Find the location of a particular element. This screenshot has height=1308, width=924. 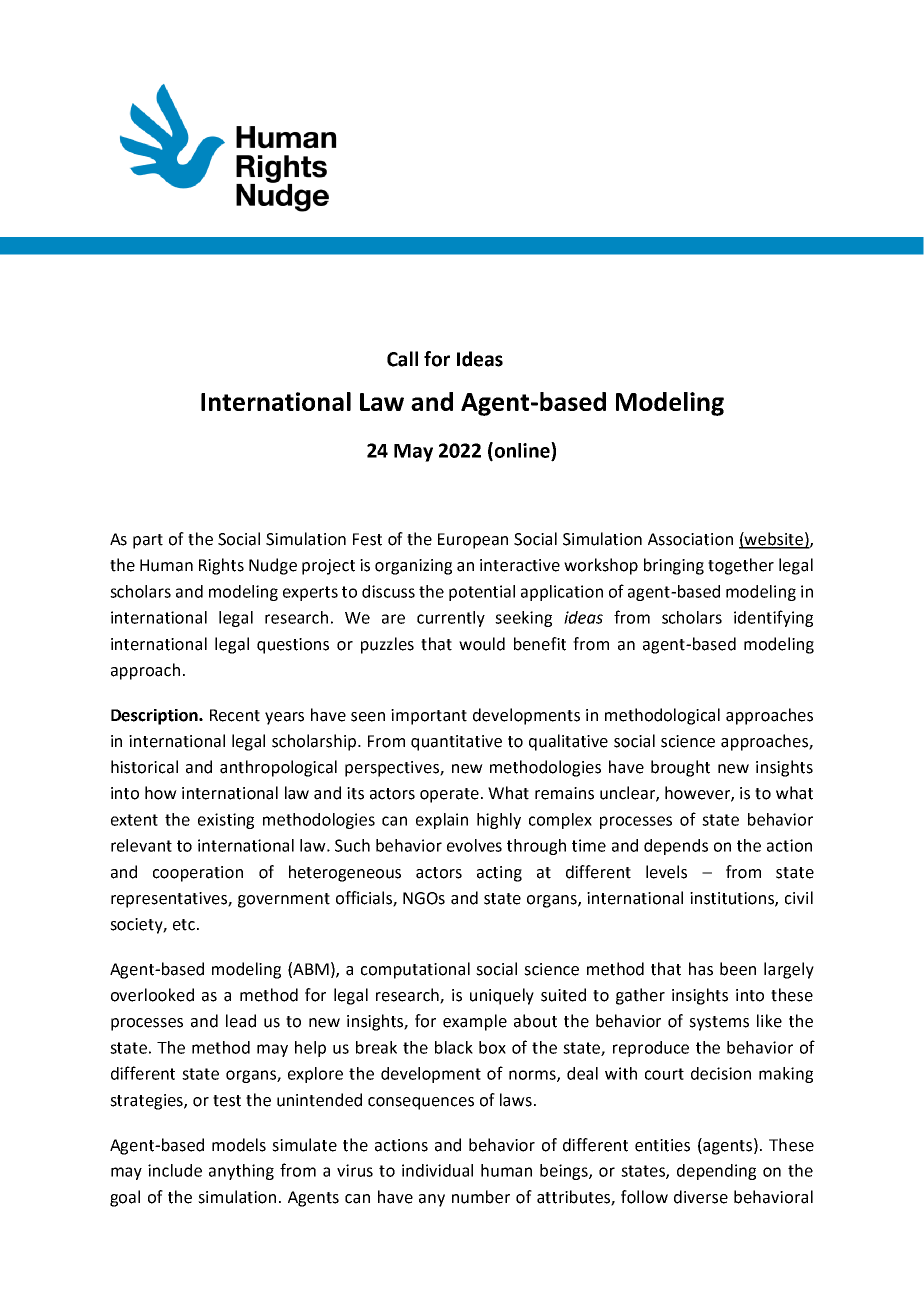

online is located at coordinates (522, 451).
